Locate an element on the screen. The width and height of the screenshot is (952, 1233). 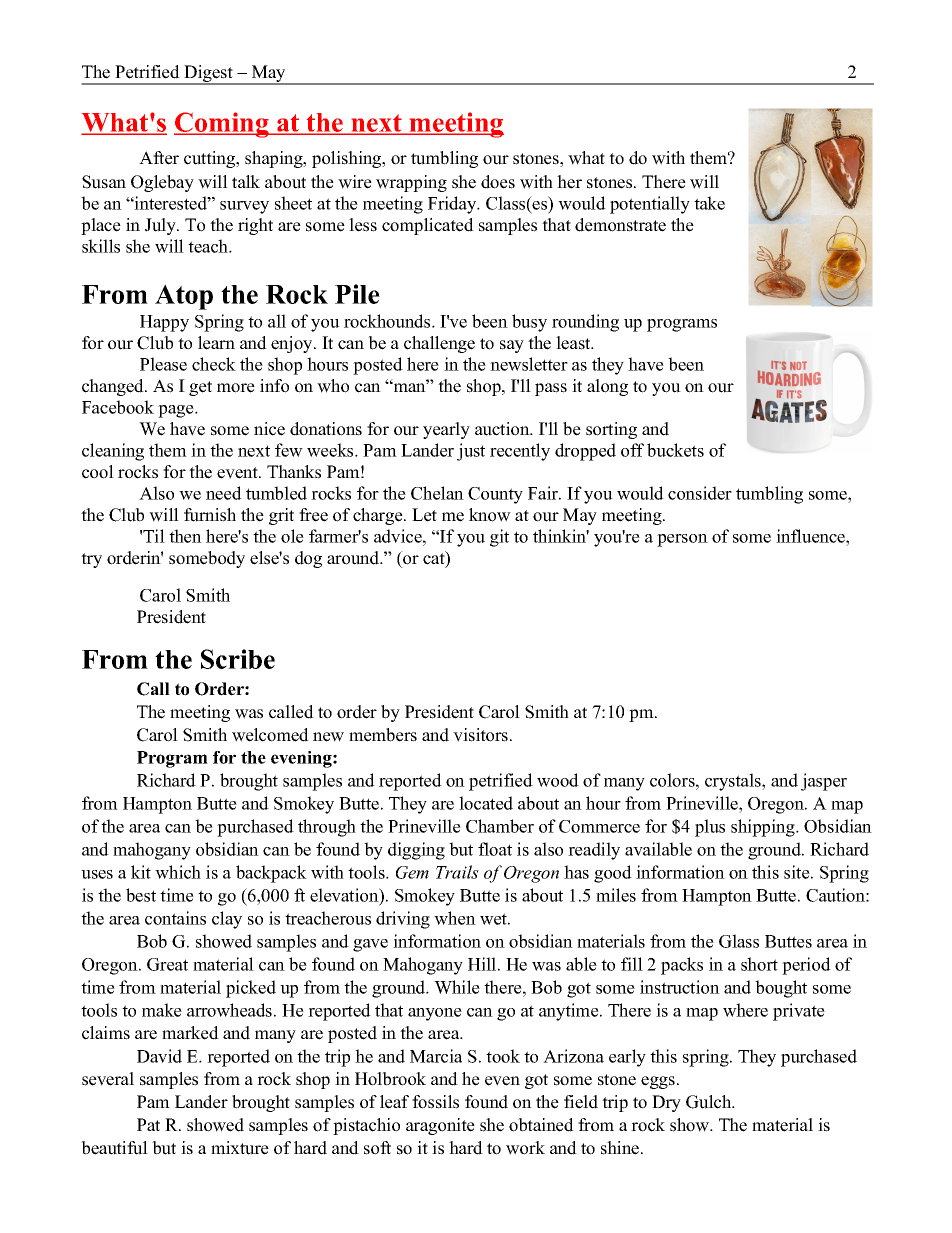
Please is located at coordinates (163, 364).
